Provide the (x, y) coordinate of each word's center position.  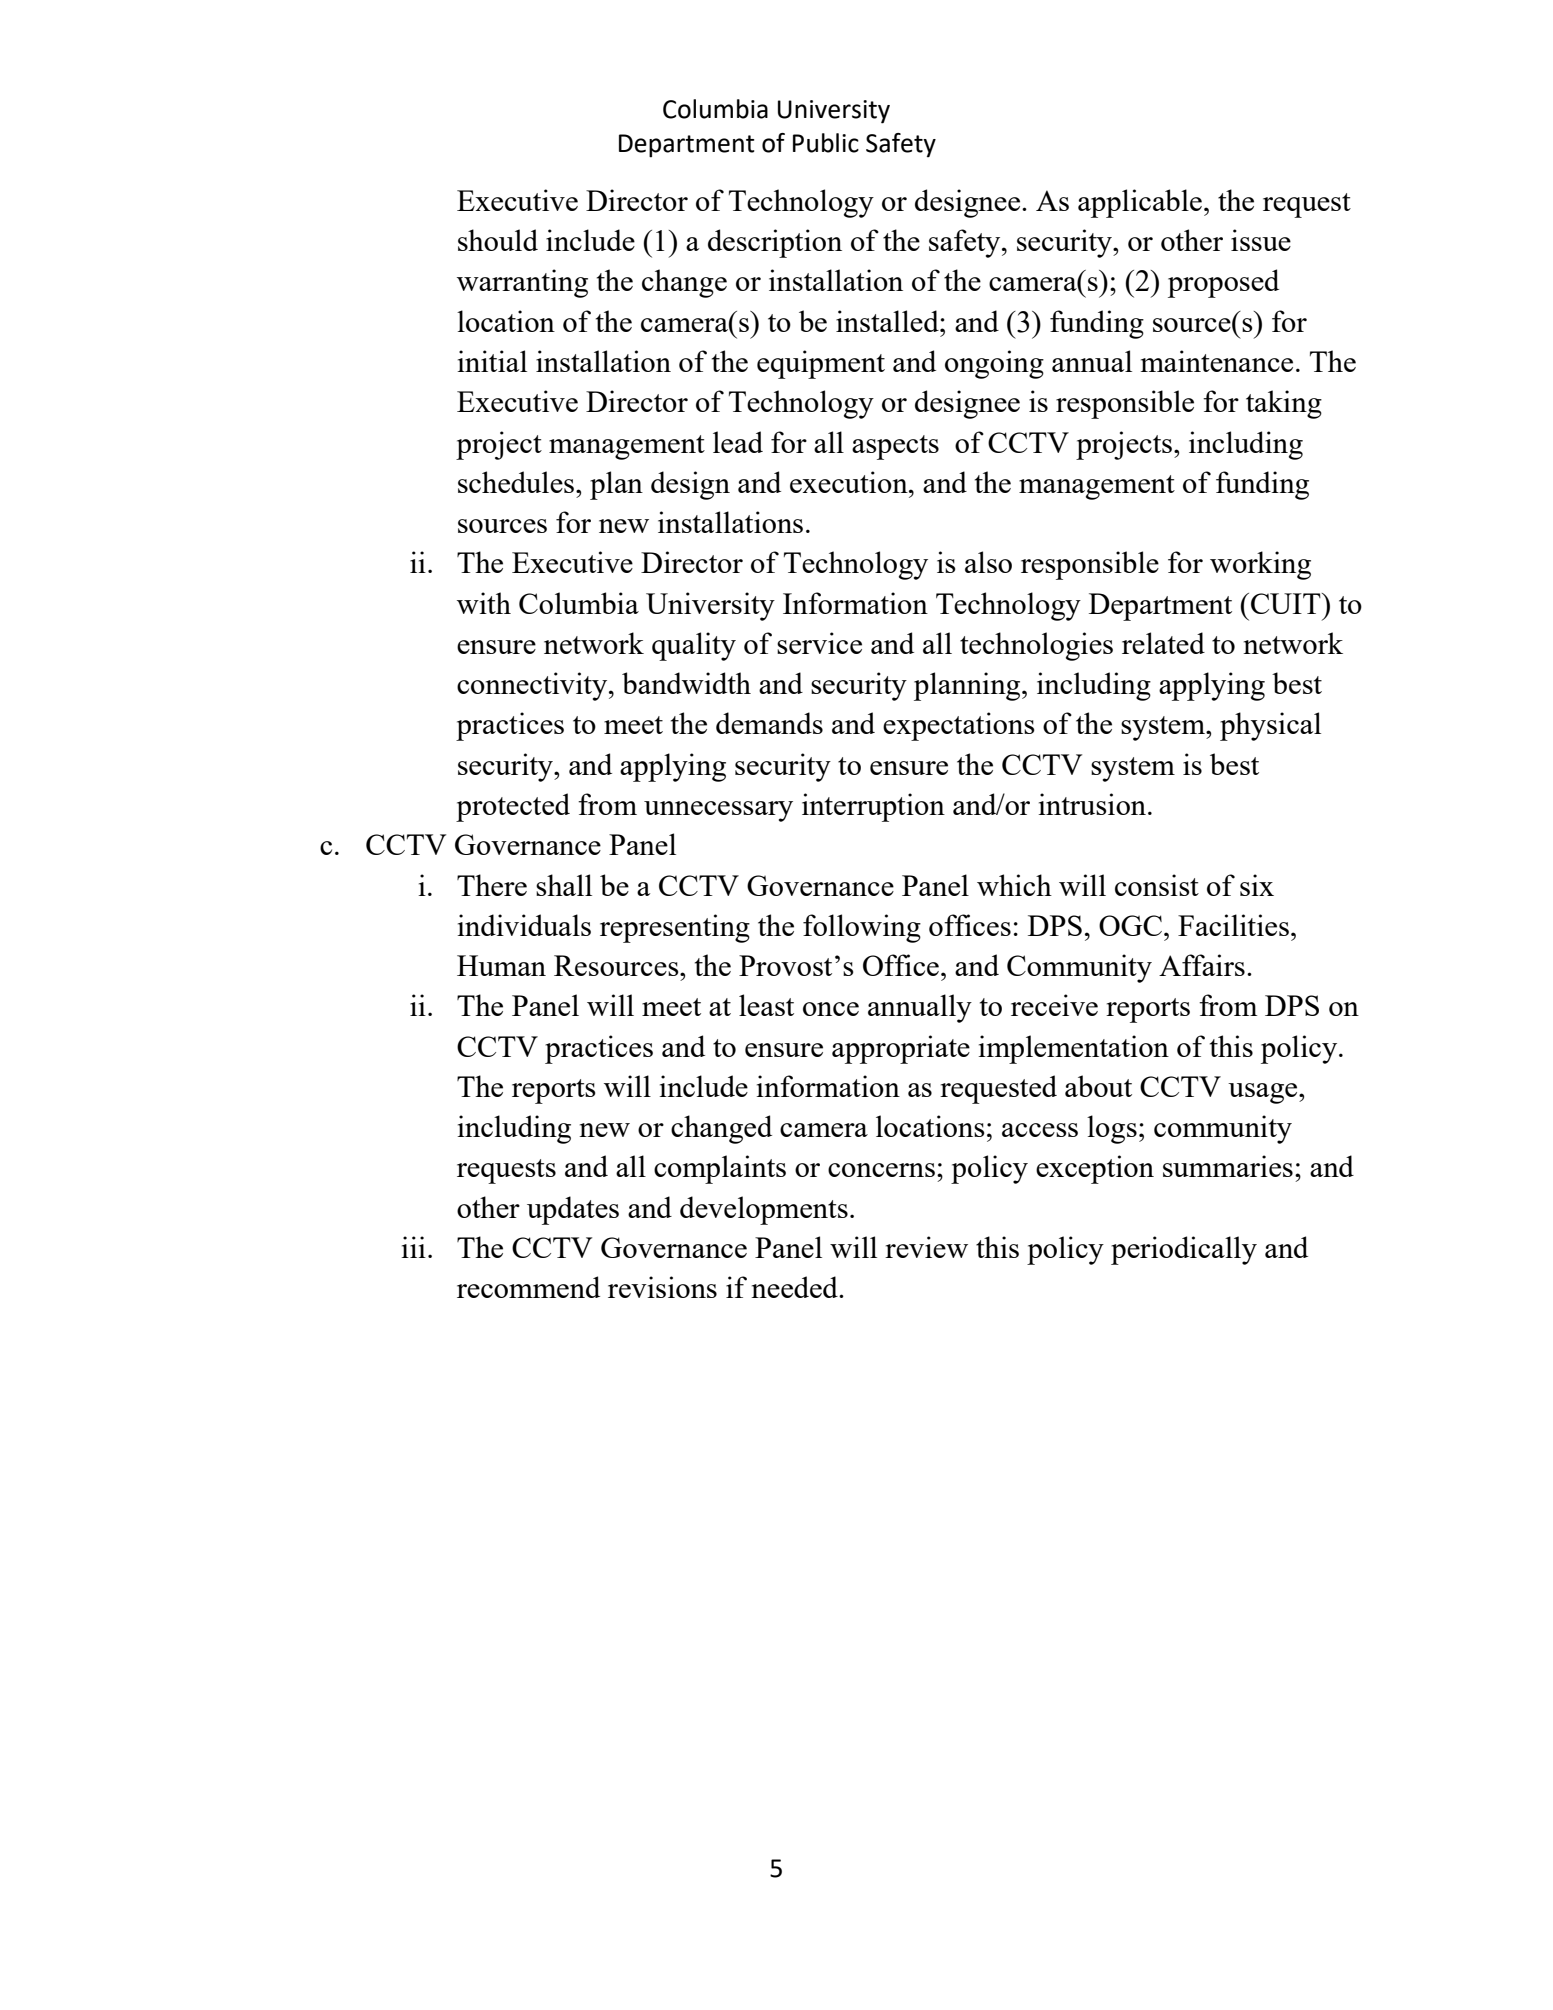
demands (769, 723)
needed (795, 1287)
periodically (1184, 1250)
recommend (528, 1287)
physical (1270, 726)
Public (826, 143)
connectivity (533, 686)
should (498, 240)
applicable (1140, 203)
